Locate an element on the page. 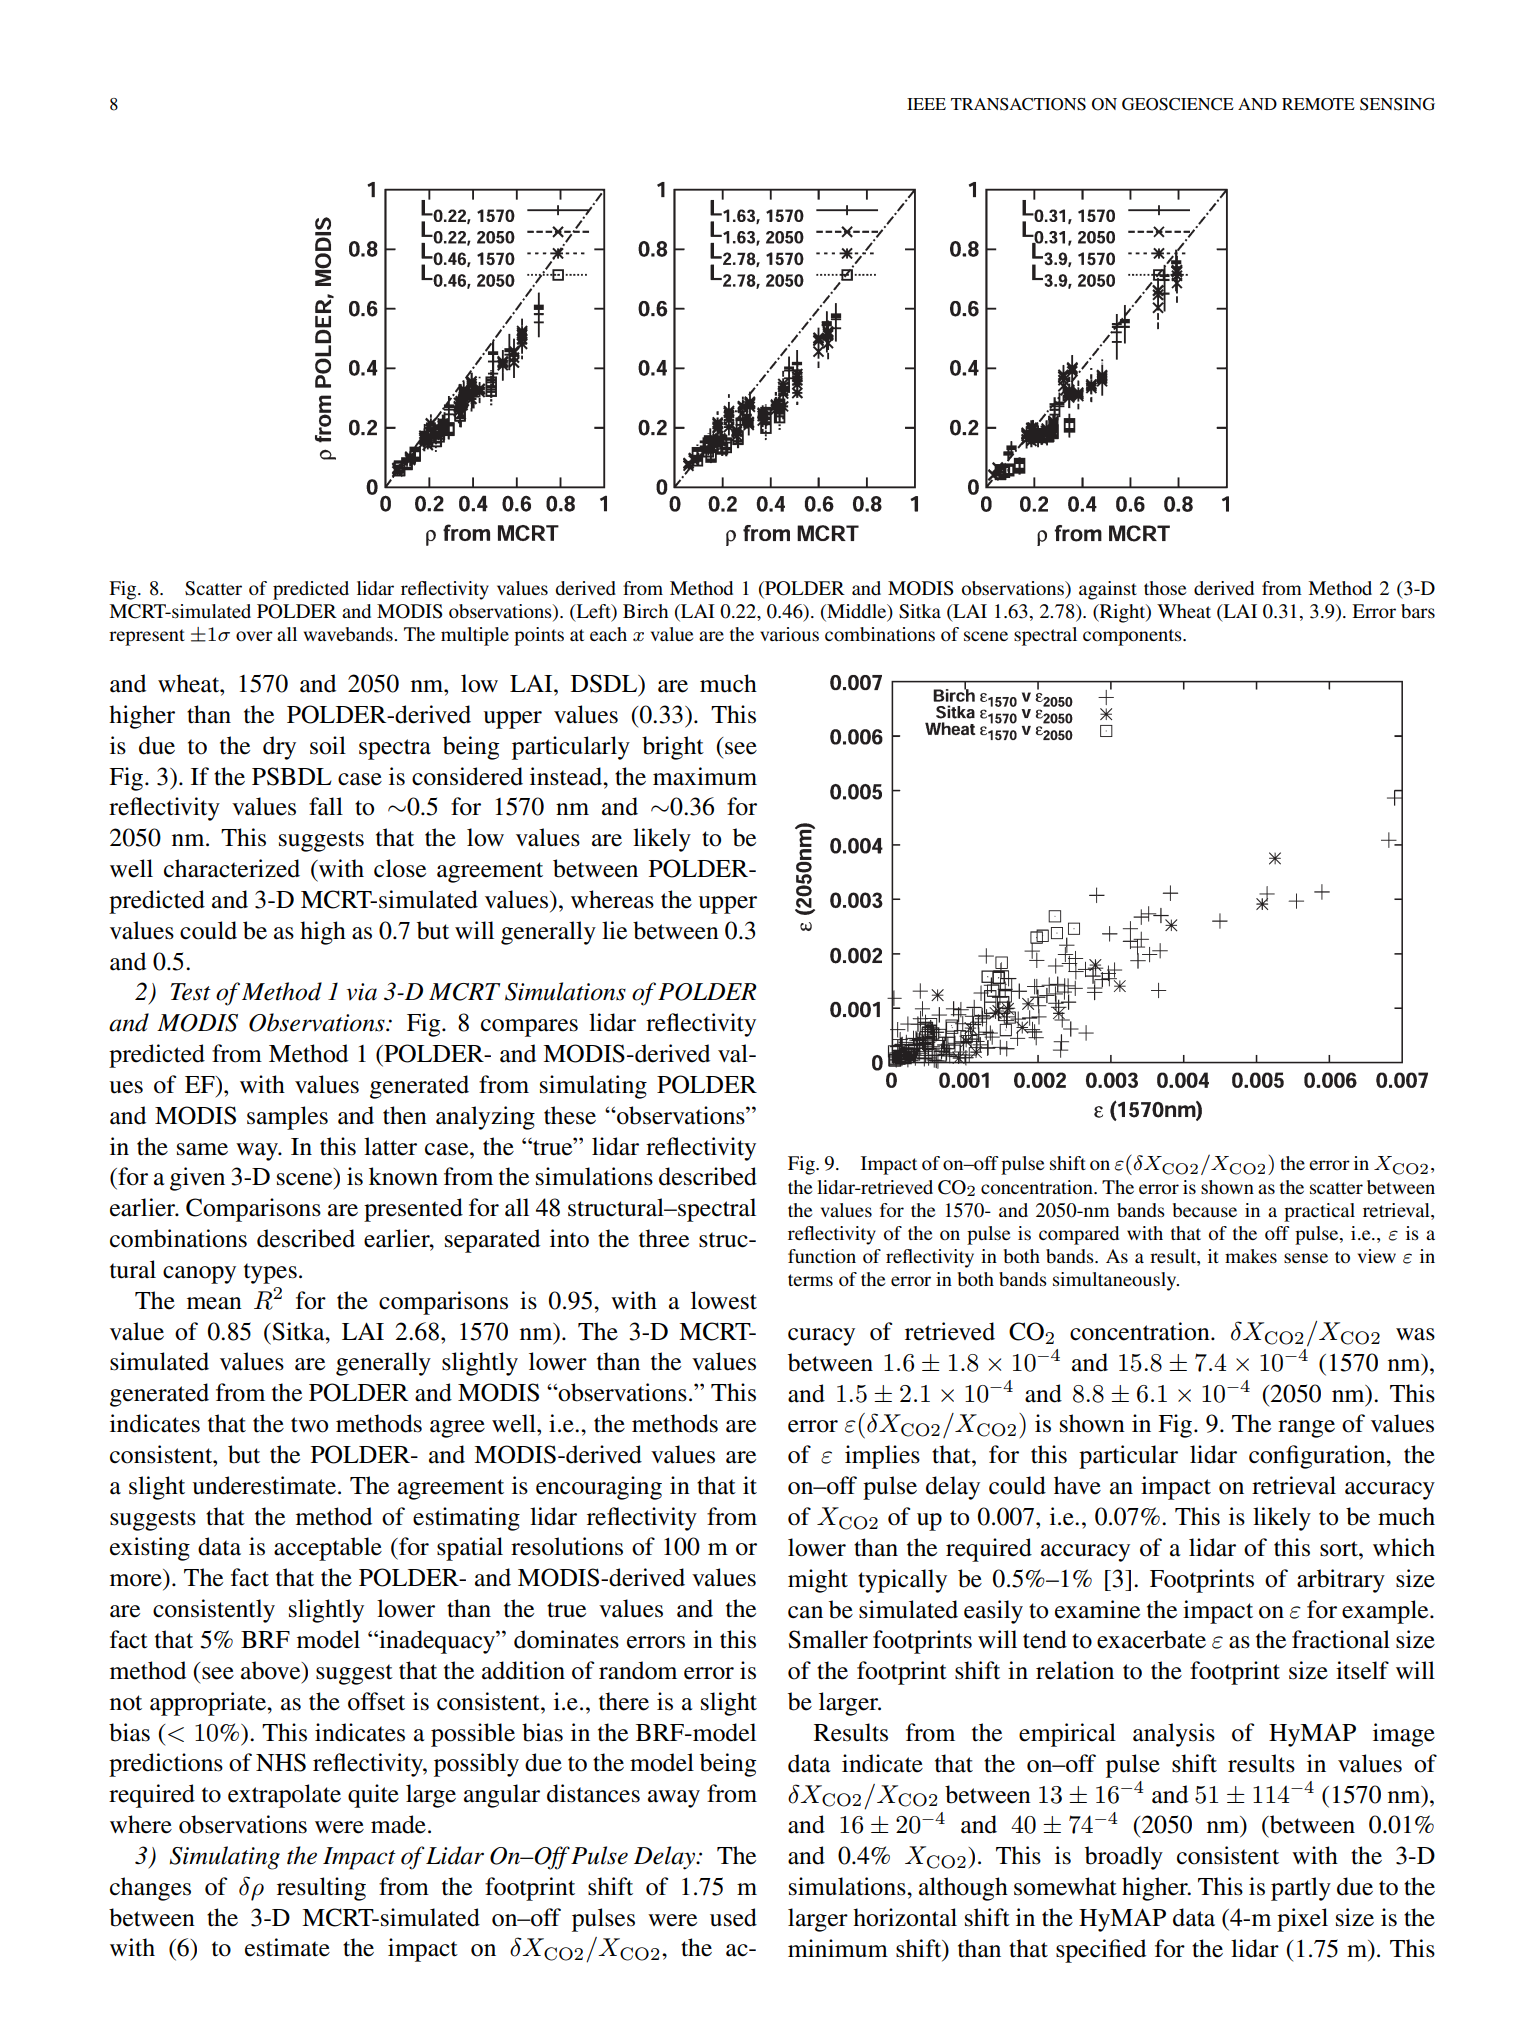 The image size is (1532, 2043). REMOTE is located at coordinates (1318, 104).
